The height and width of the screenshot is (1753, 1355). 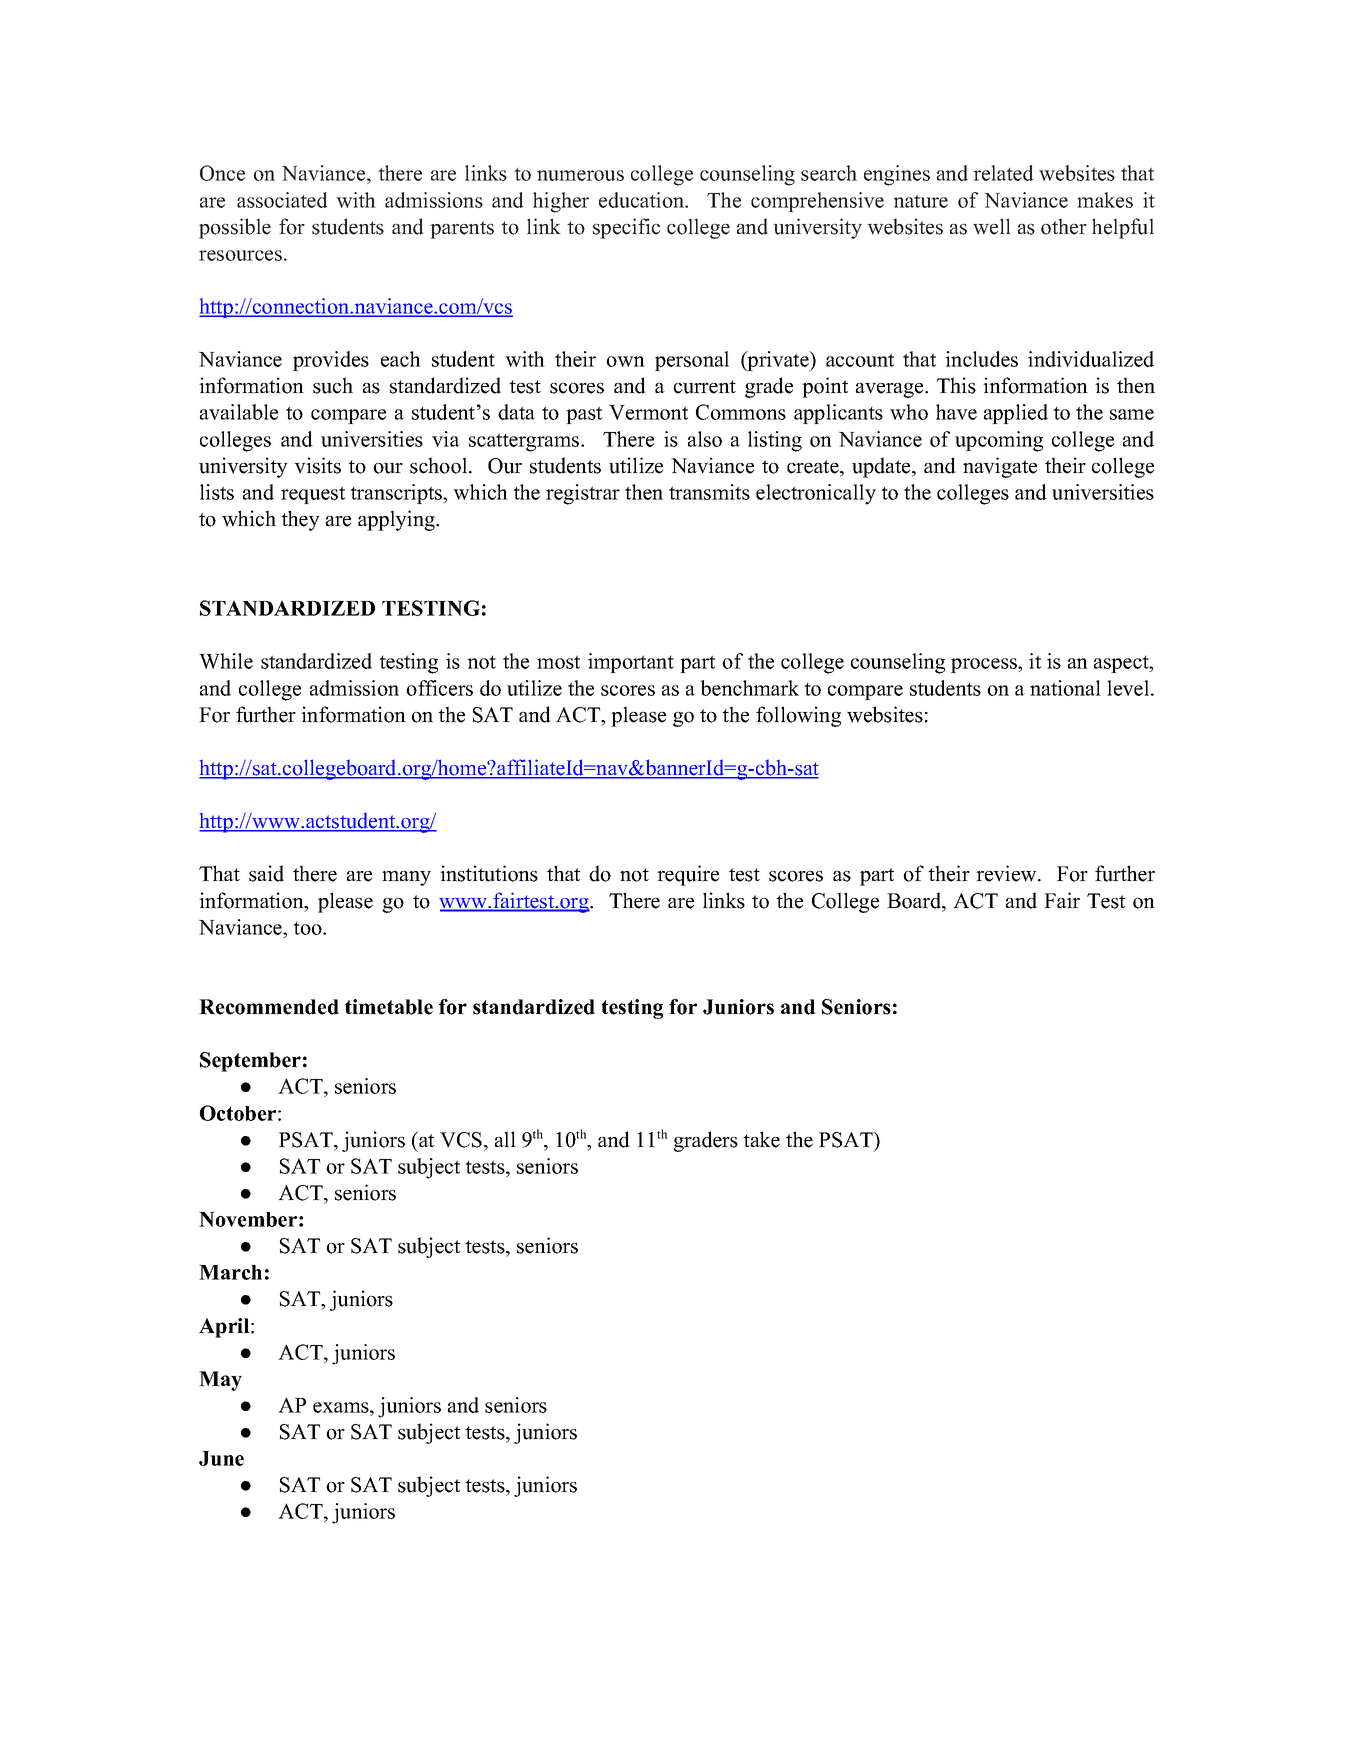 What do you see at coordinates (266, 873) in the screenshot?
I see `said` at bounding box center [266, 873].
